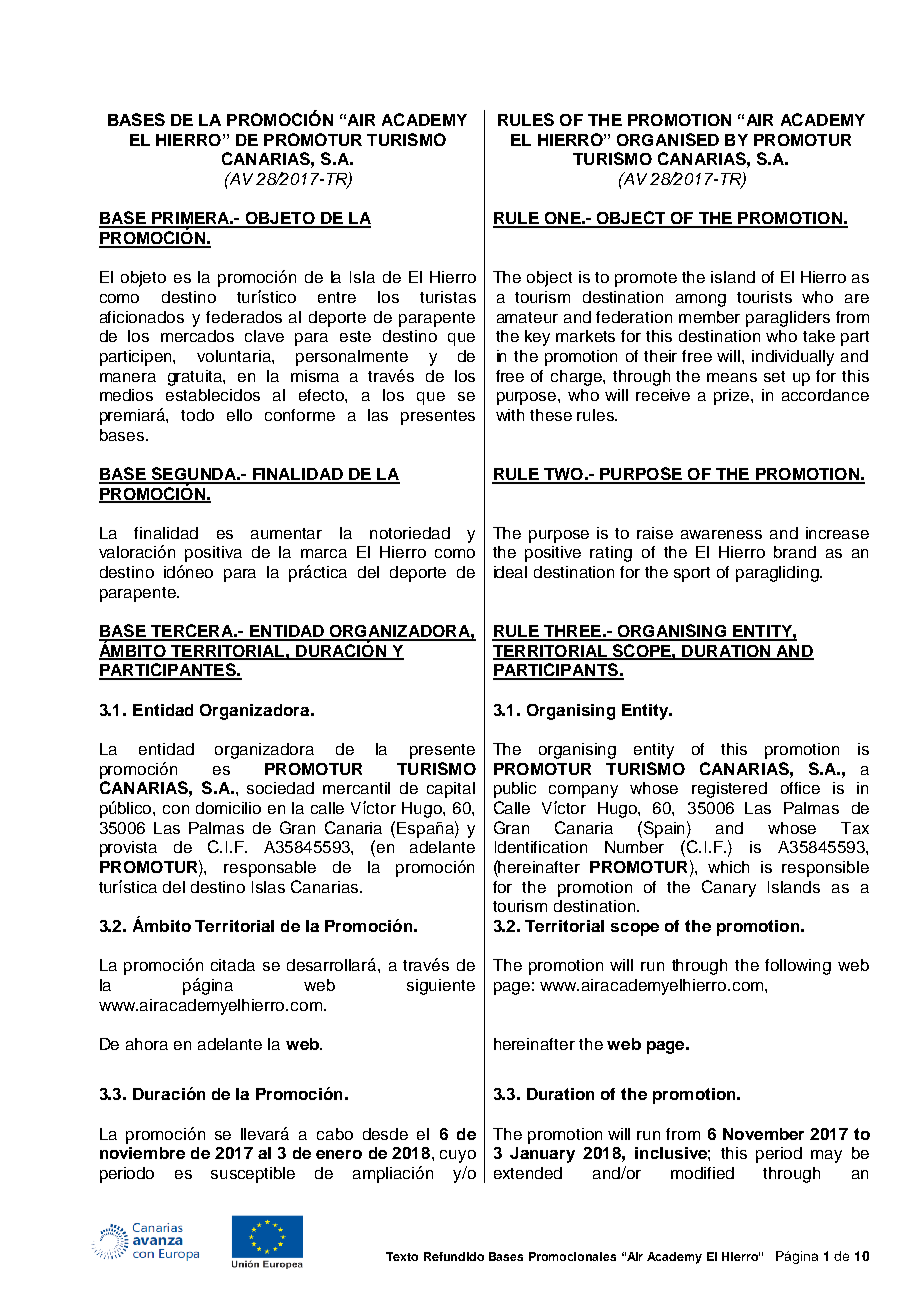  Describe the element at coordinates (197, 415) in the image. I see `todo` at that location.
